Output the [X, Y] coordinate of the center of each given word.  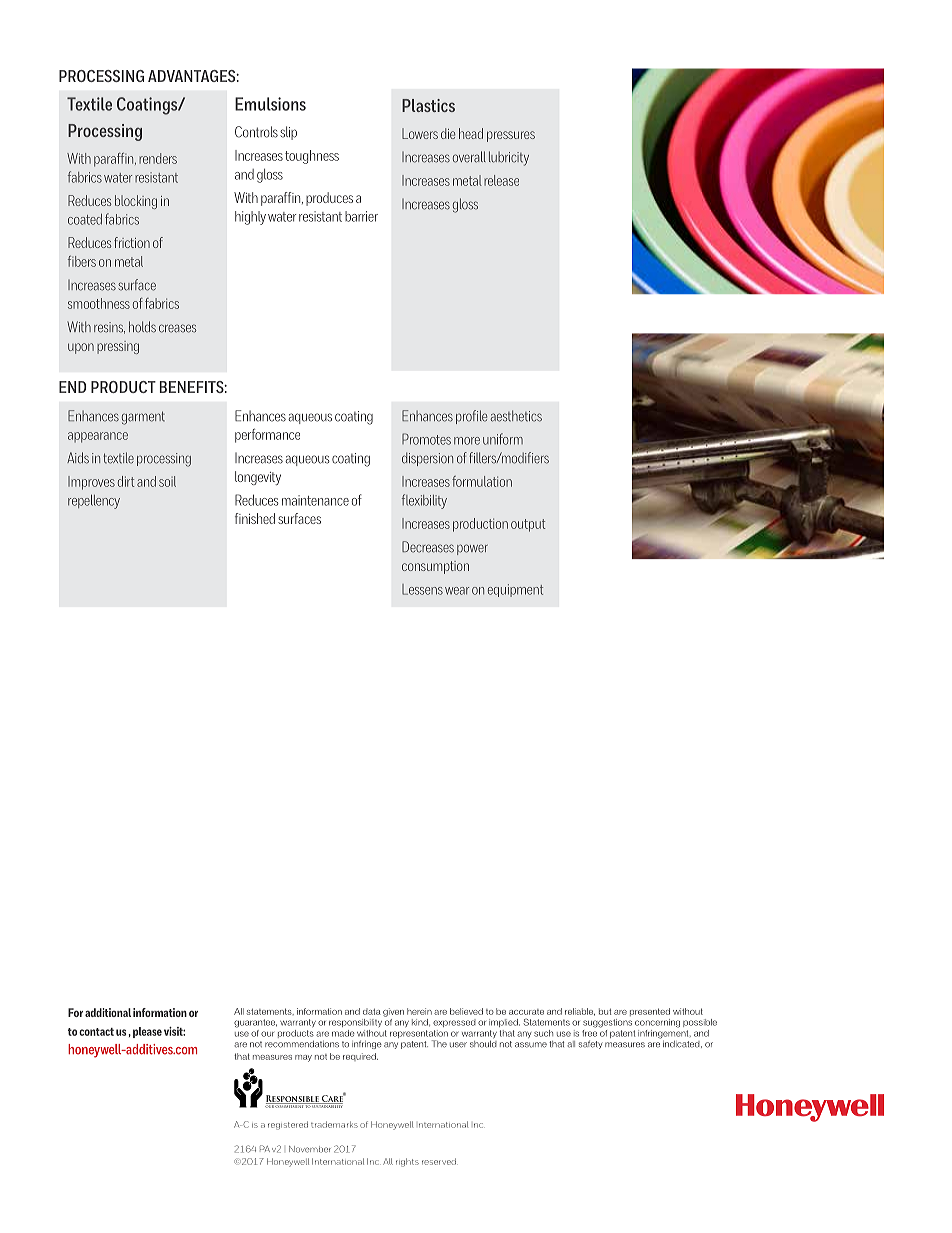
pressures [511, 136]
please [147, 1032]
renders [158, 158]
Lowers [420, 133]
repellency [94, 501]
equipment [515, 590]
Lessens [422, 589]
